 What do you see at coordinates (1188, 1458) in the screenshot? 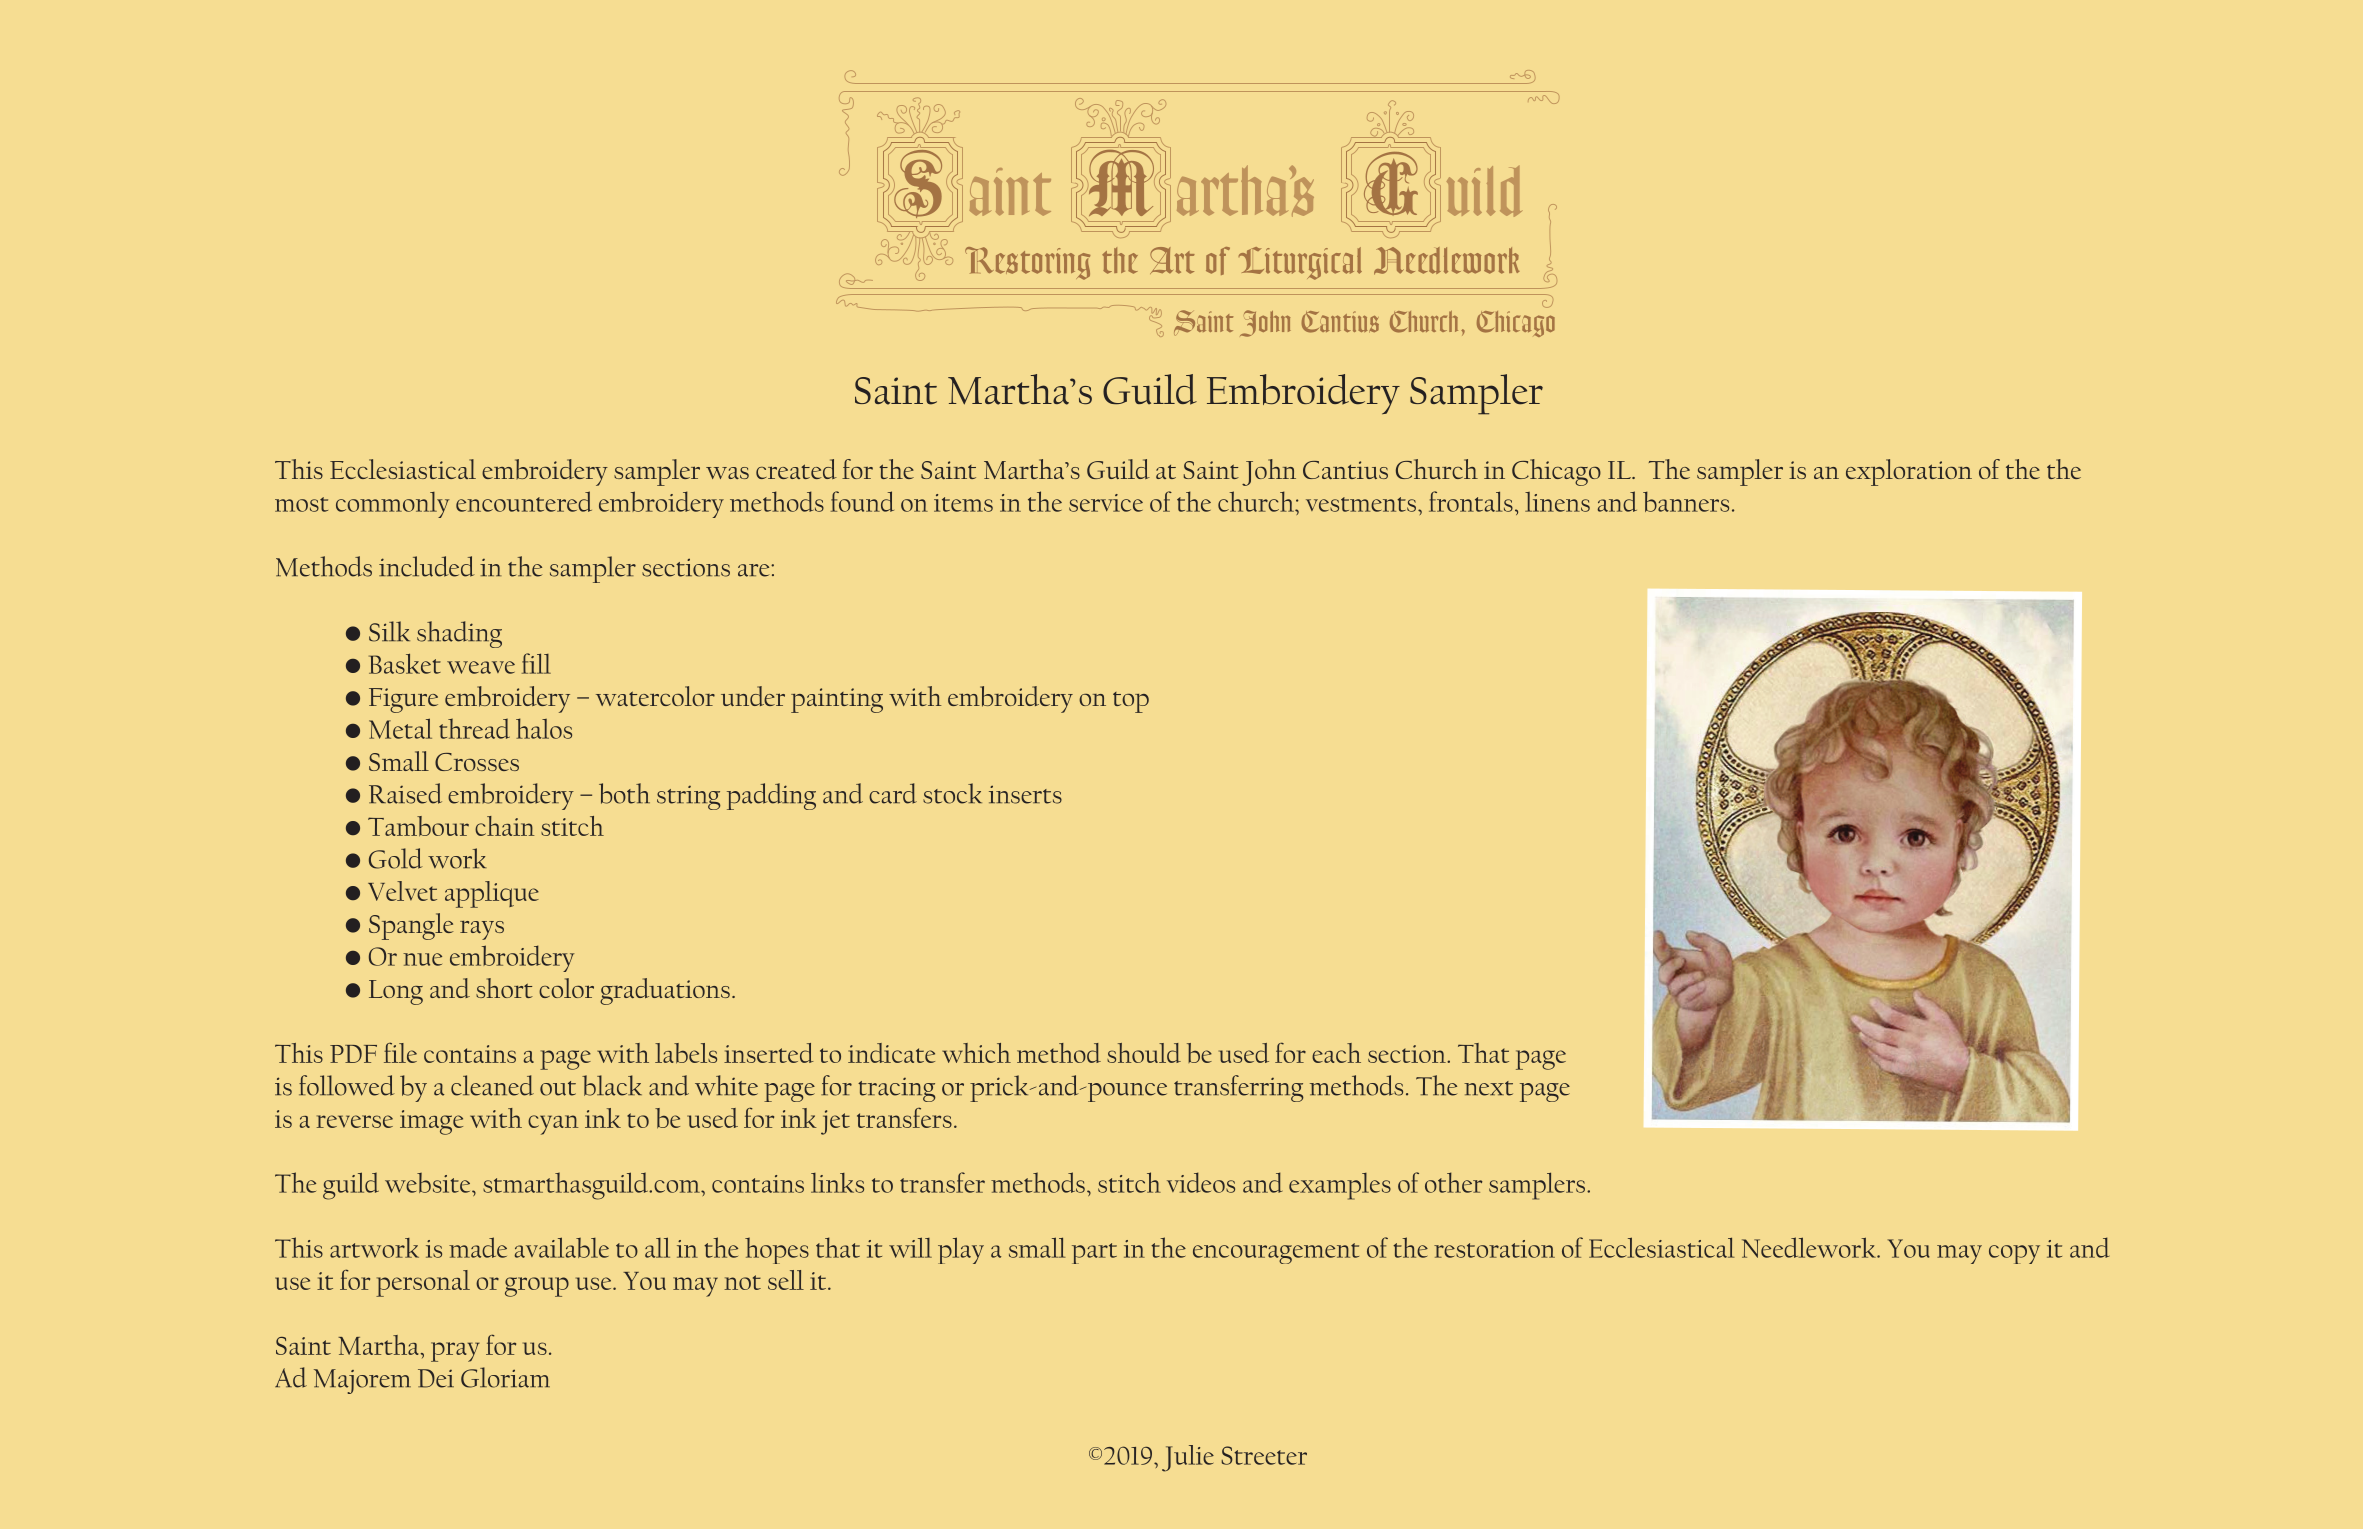
I see `Julie` at bounding box center [1188, 1458].
